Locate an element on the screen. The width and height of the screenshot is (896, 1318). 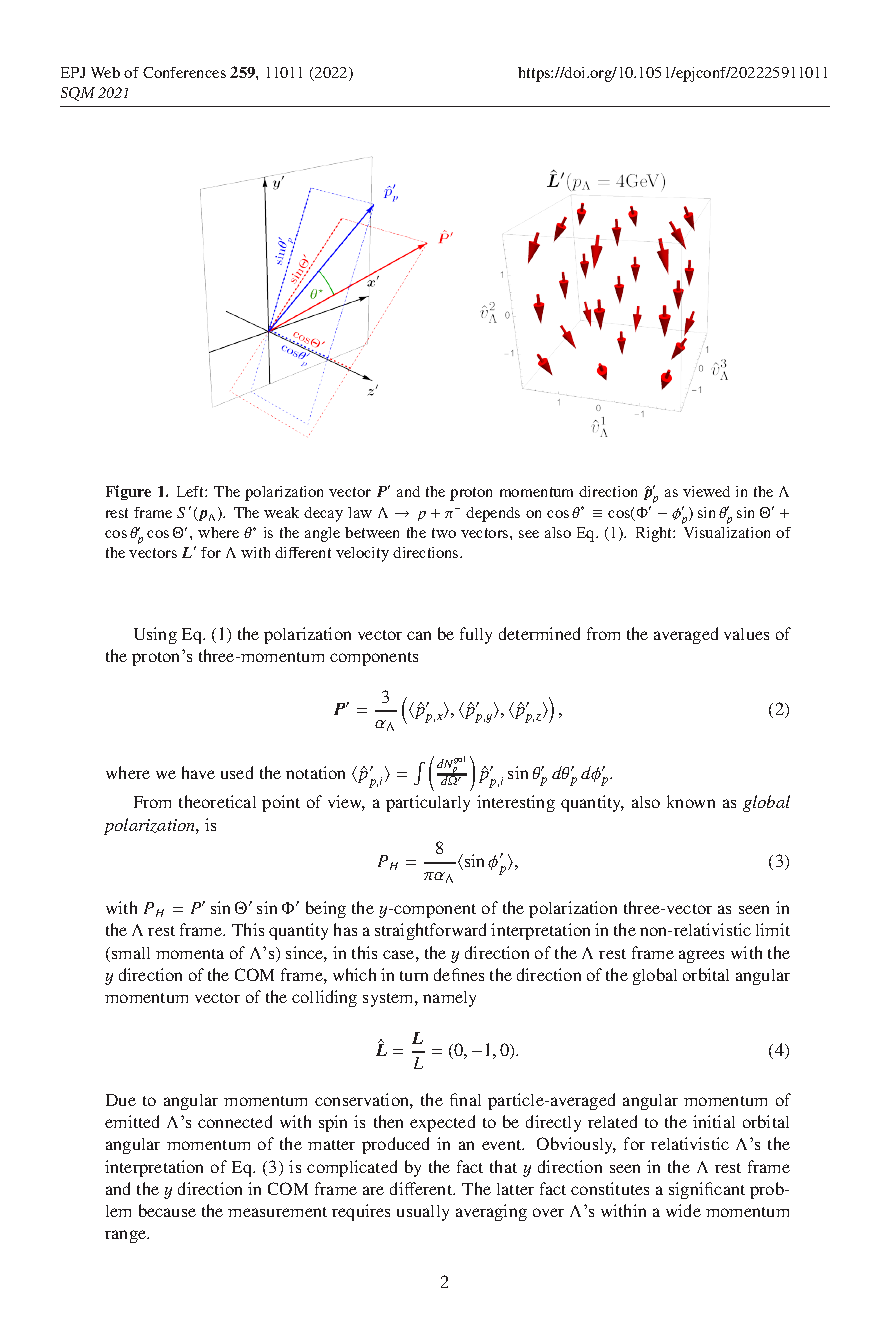
Web is located at coordinates (105, 72).
